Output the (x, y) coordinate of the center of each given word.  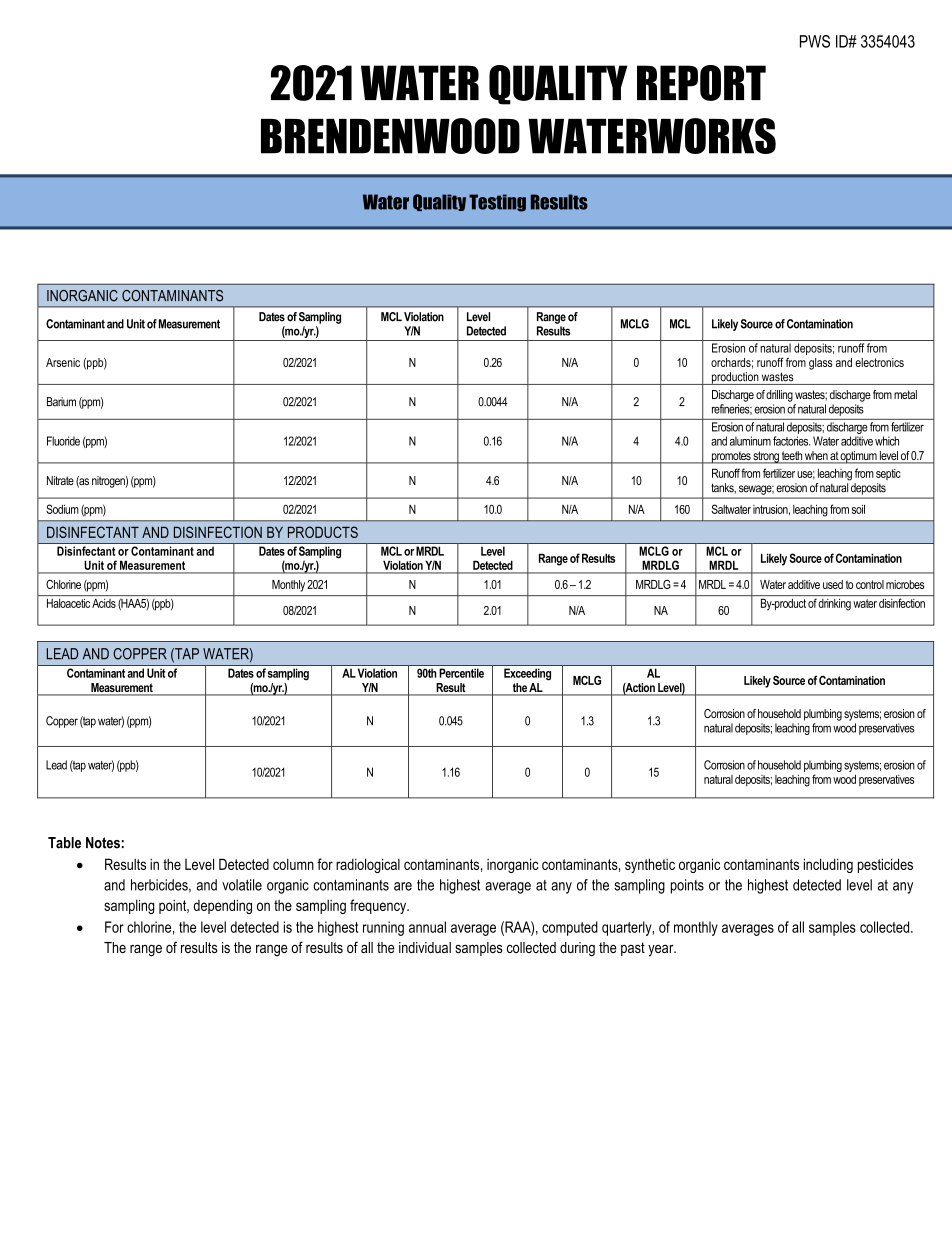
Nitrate (60, 480)
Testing (497, 203)
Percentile (462, 673)
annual (427, 927)
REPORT (701, 83)
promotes (731, 457)
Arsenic (63, 362)
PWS (815, 41)
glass (820, 364)
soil (858, 509)
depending (223, 906)
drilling (779, 396)
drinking (834, 605)
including (828, 865)
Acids (104, 603)
